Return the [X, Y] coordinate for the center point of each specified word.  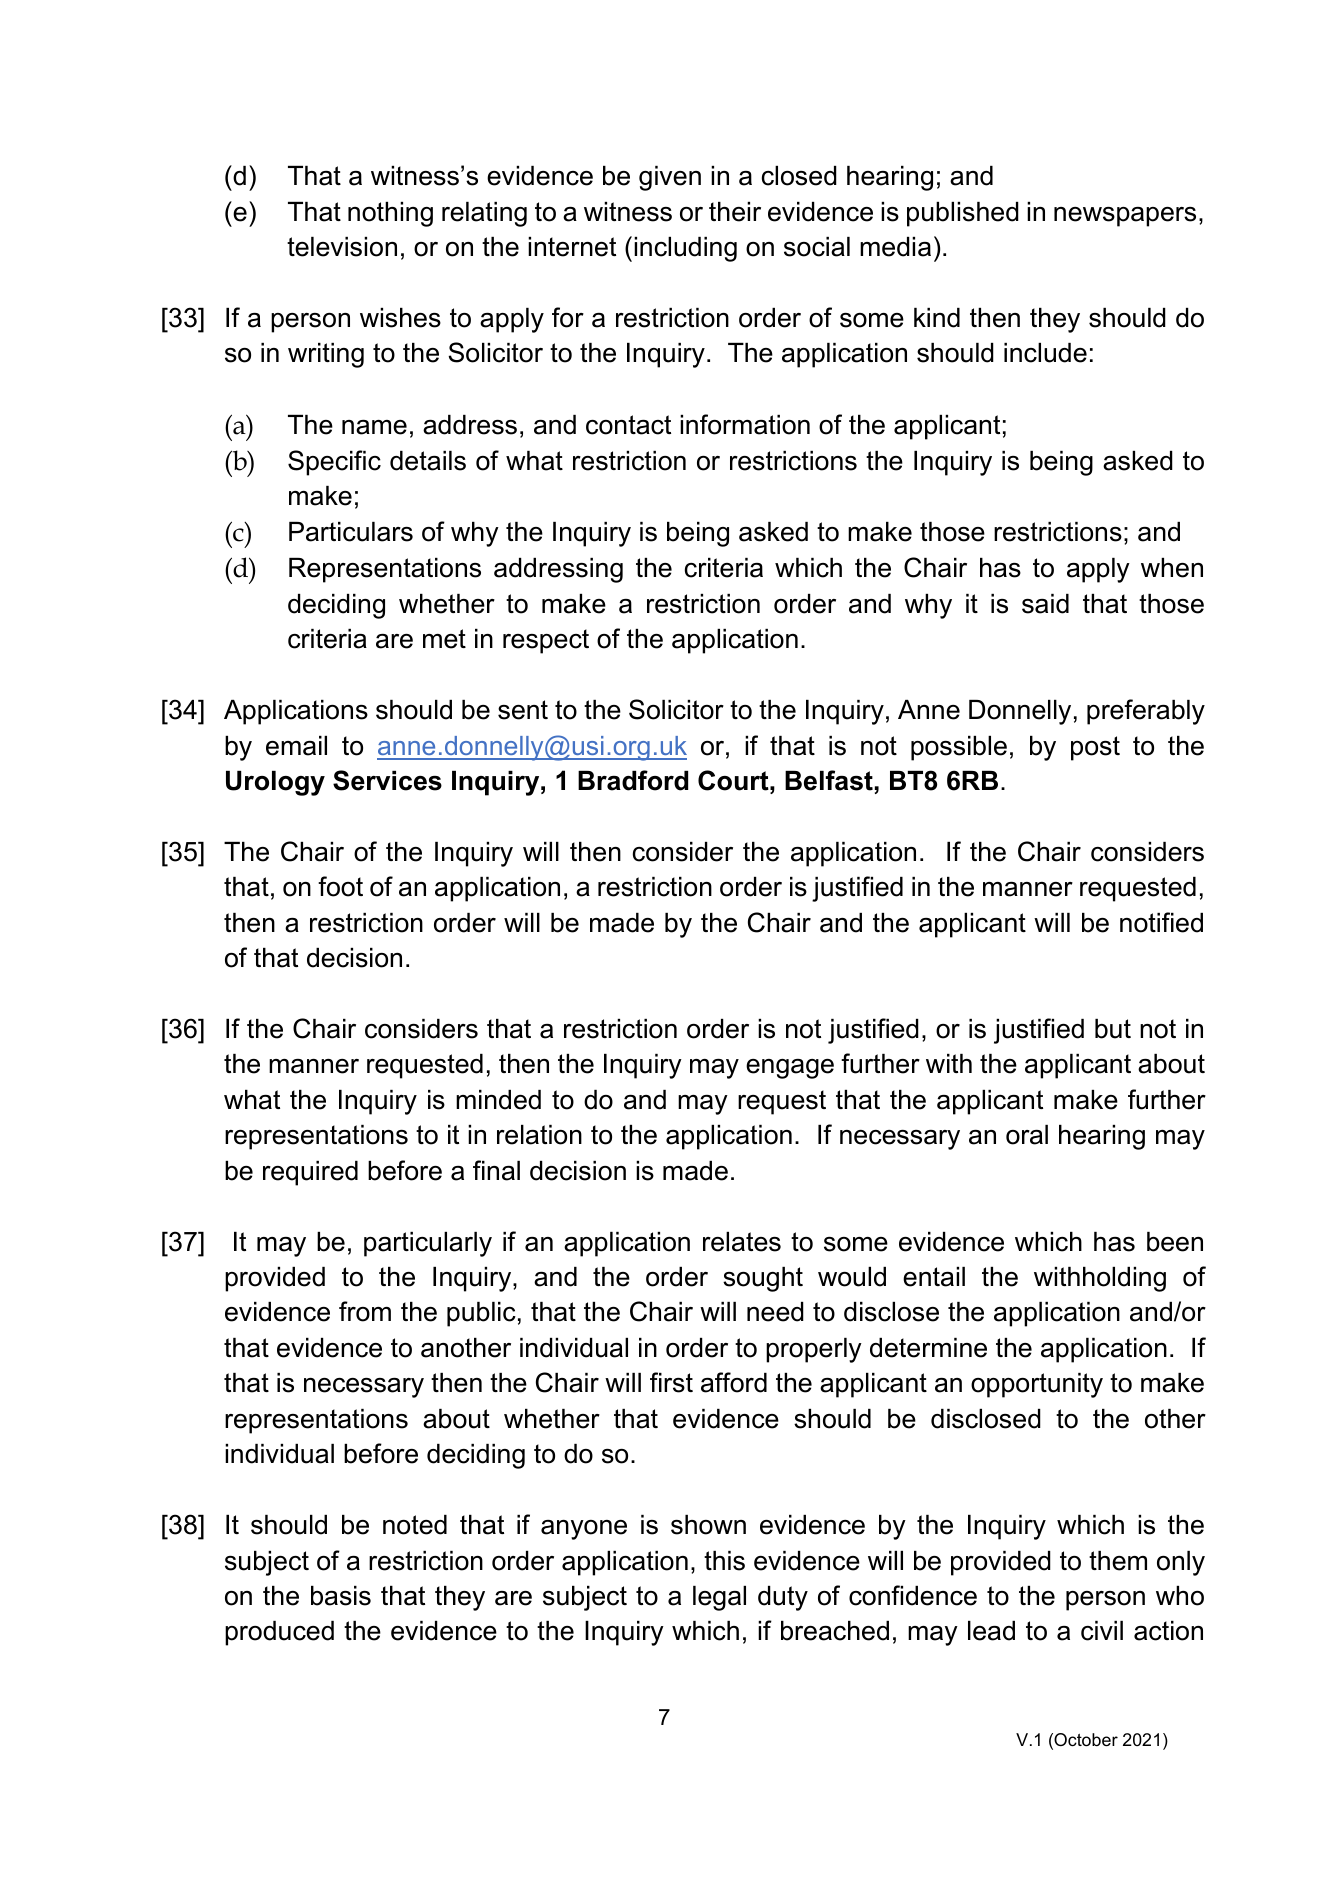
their [735, 212]
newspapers [1125, 217]
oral [1027, 1135]
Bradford [633, 780]
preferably [1146, 712]
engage [790, 1069]
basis [341, 1596]
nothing [390, 214]
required [310, 1173]
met [444, 639]
